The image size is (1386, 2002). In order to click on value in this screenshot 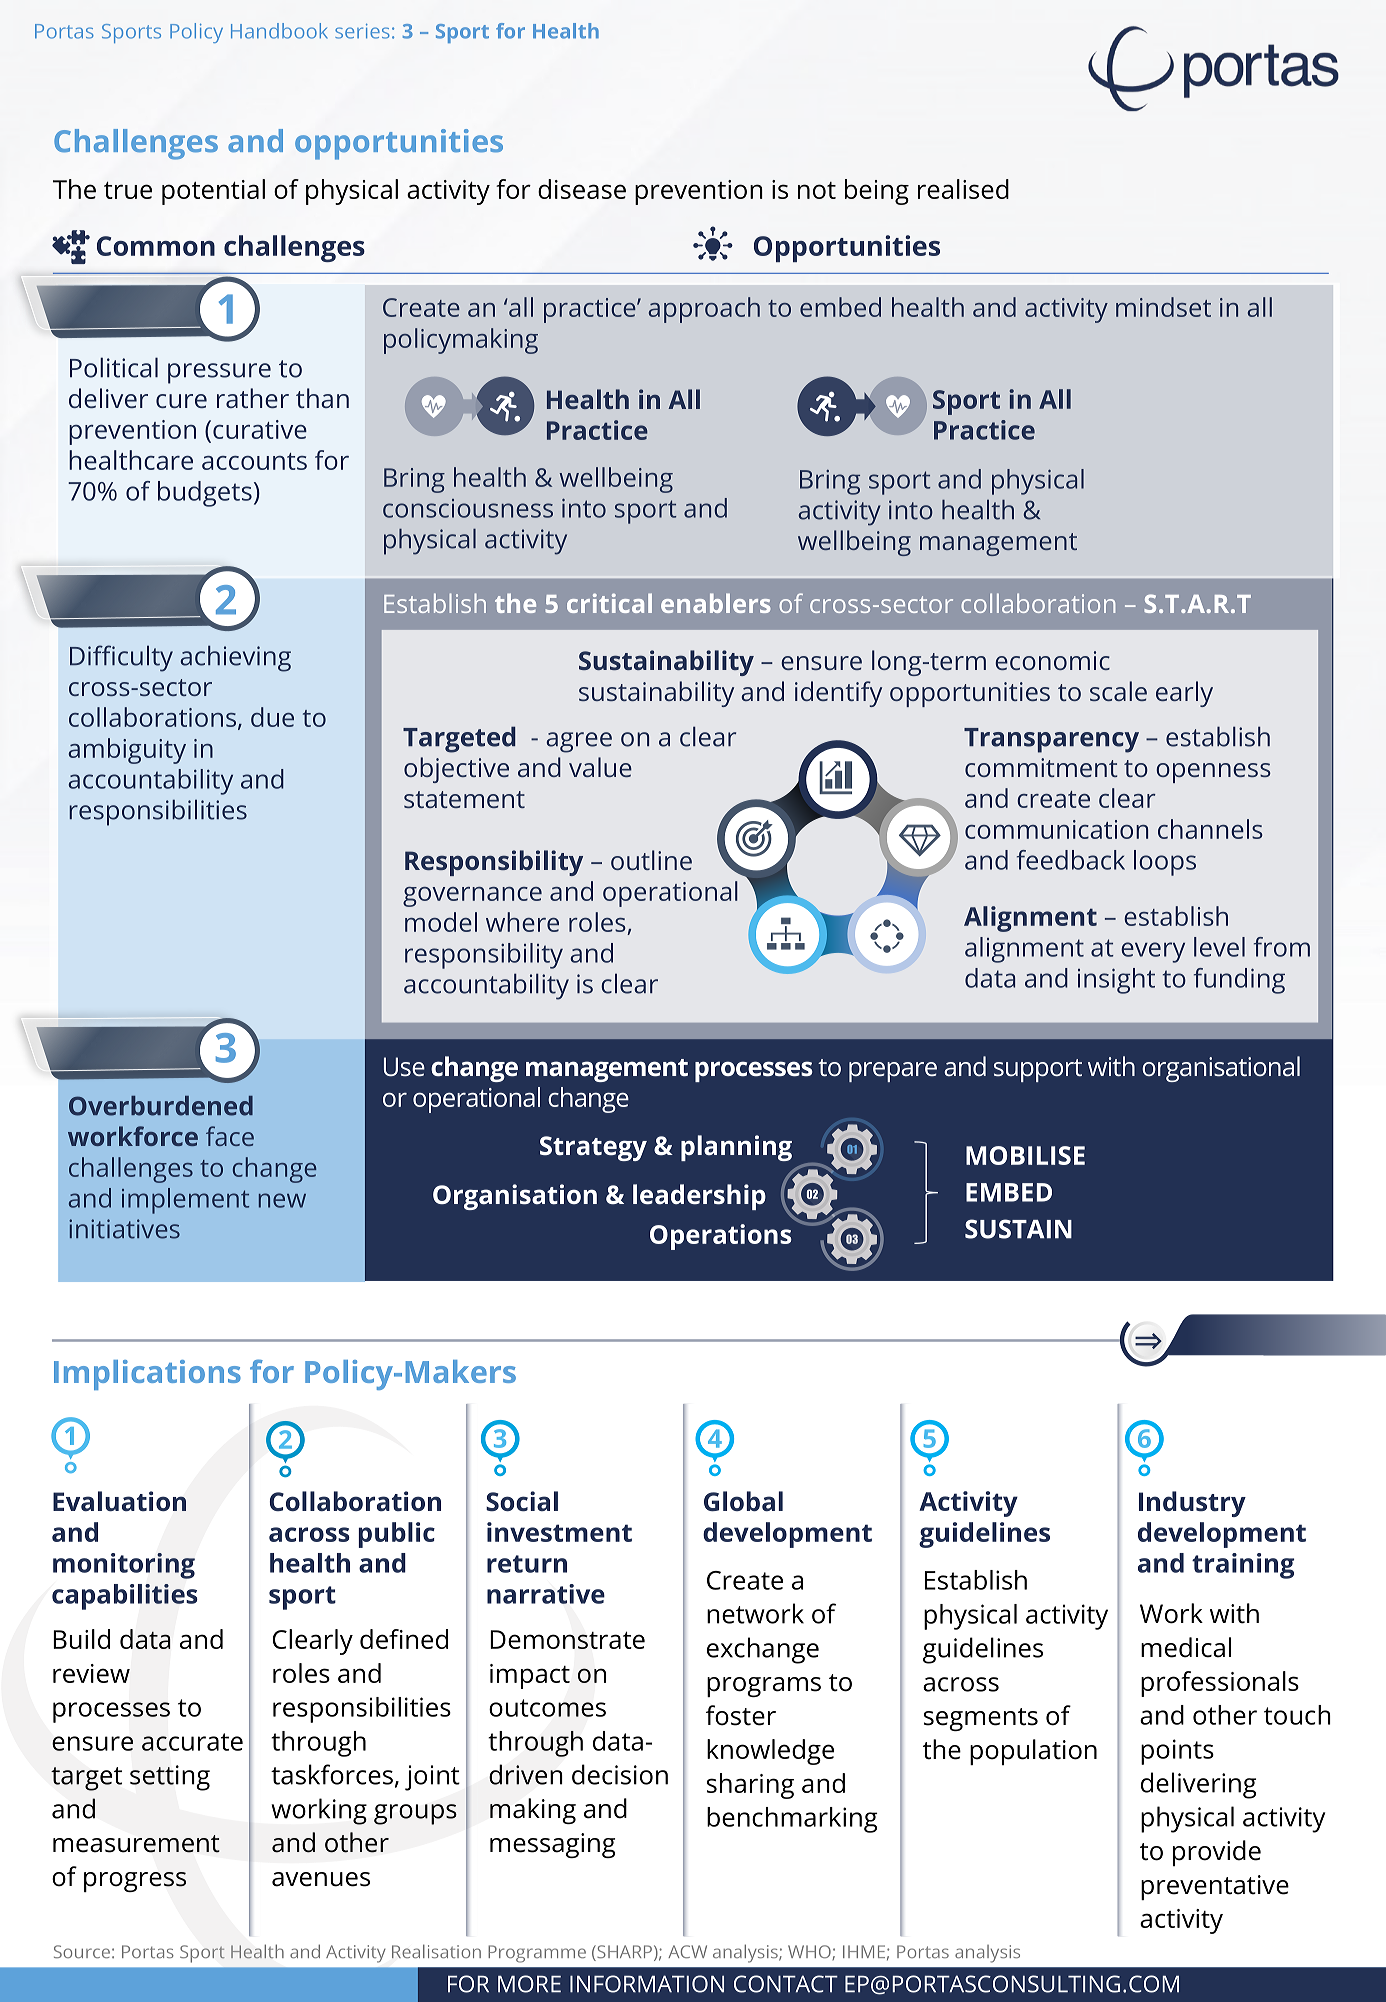, I will do `click(600, 767)`.
